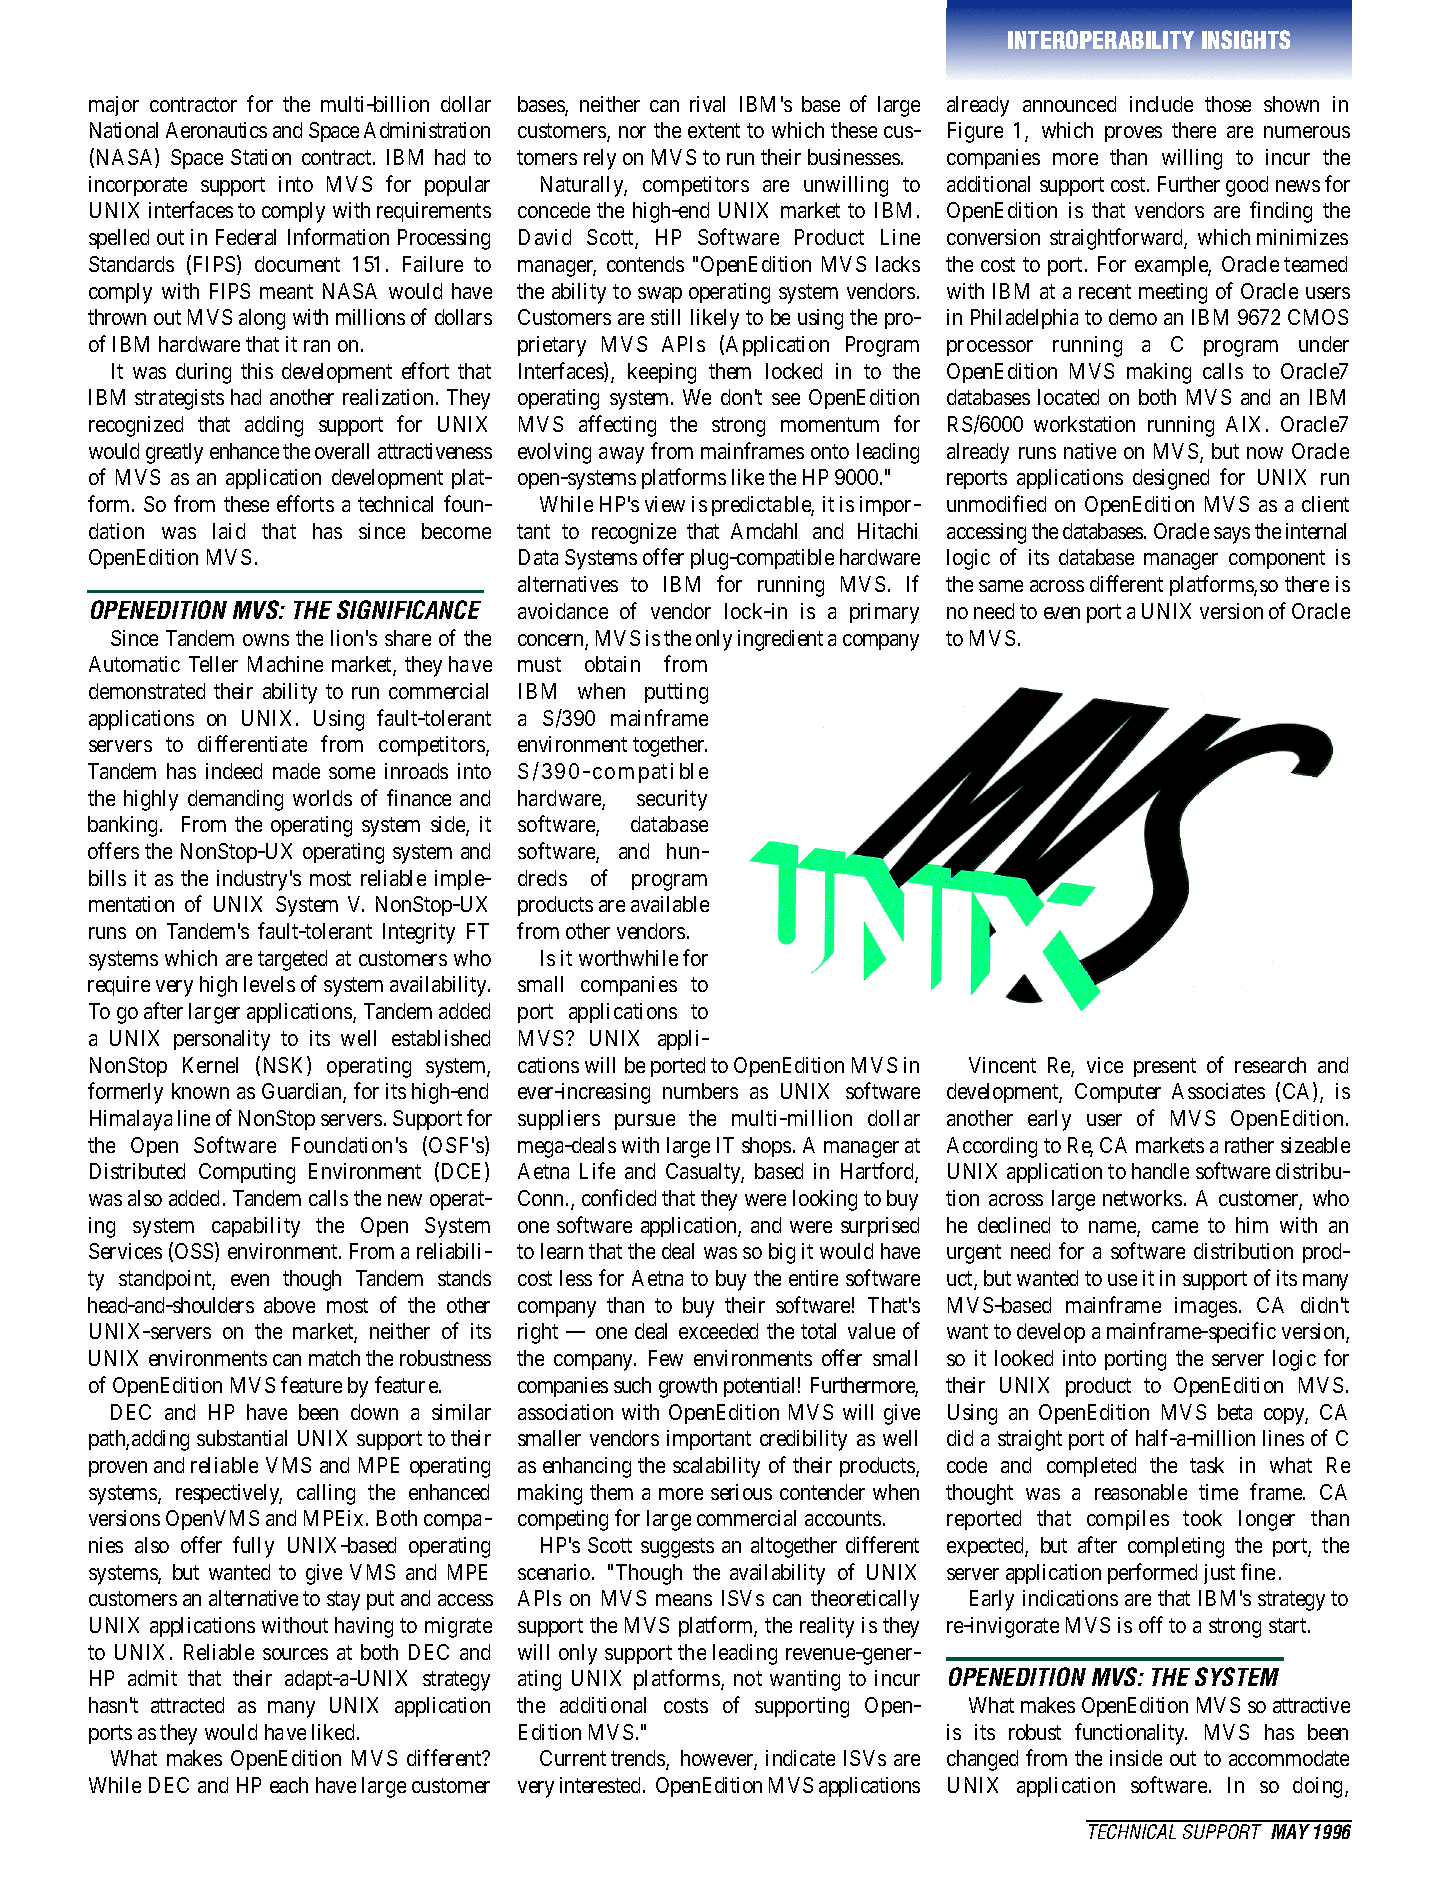 This page has width=1441, height=1878. Describe the element at coordinates (707, 104) in the page. I see `rival` at that location.
